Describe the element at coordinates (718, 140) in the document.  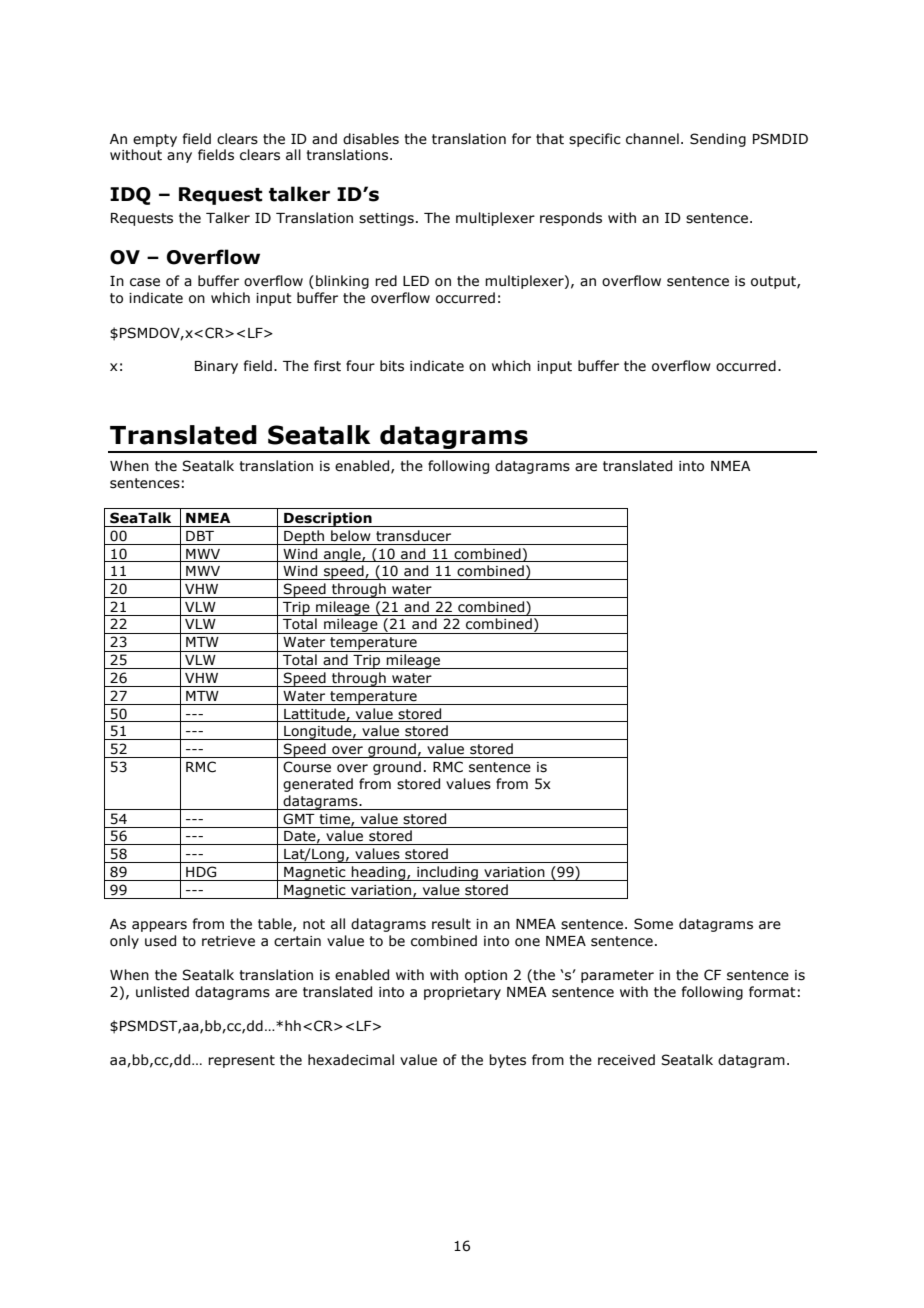
I see `Sending` at that location.
